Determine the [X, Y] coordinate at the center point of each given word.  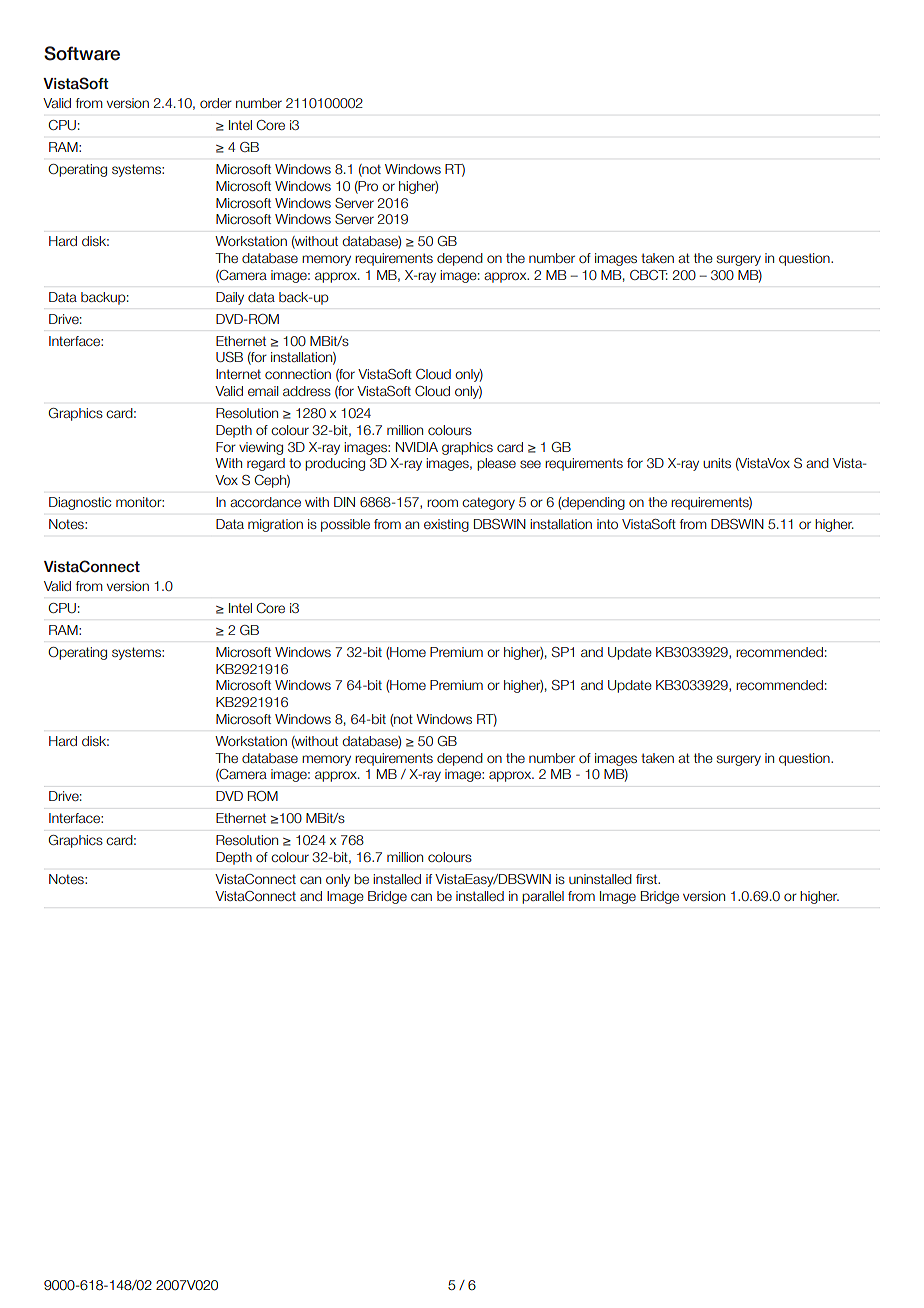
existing [446, 525]
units [717, 463]
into [607, 524]
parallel [543, 897]
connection [298, 374]
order [216, 103]
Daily [230, 298]
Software [82, 53]
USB [229, 357]
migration [275, 525]
